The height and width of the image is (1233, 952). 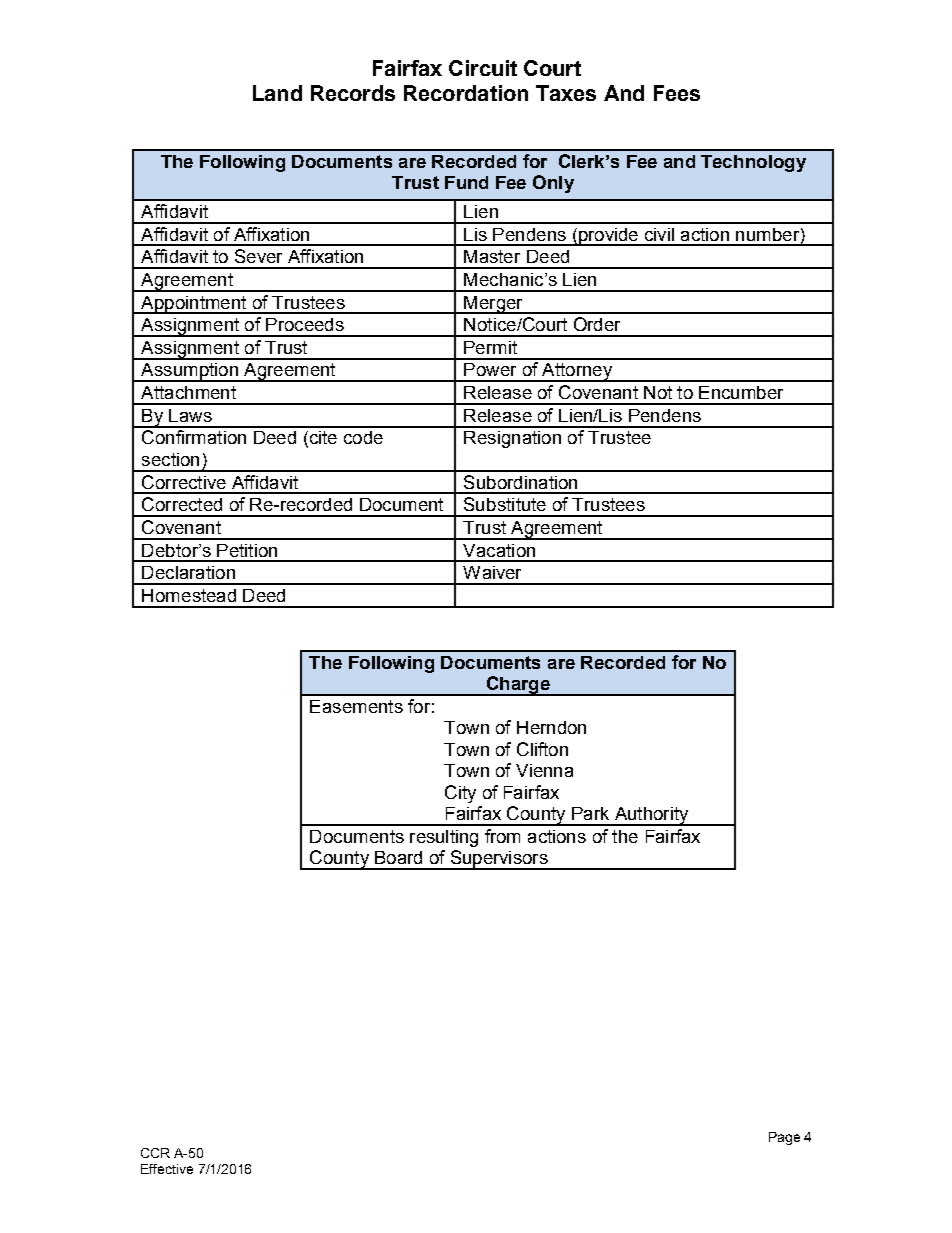 What do you see at coordinates (170, 459) in the image?
I see `section` at bounding box center [170, 459].
